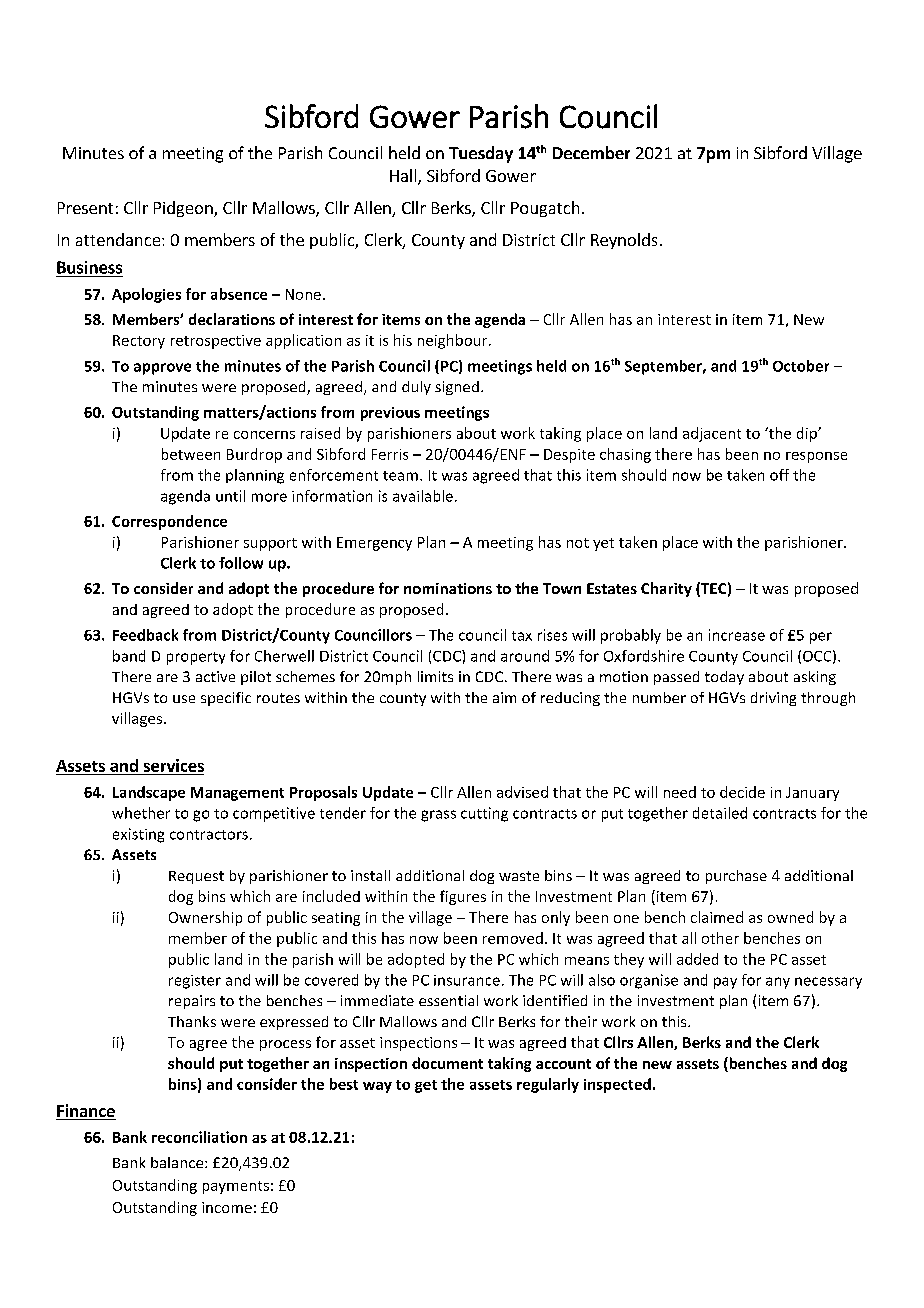 The width and height of the document is (924, 1308). What do you see at coordinates (624, 241) in the document?
I see `Reynolds` at bounding box center [624, 241].
